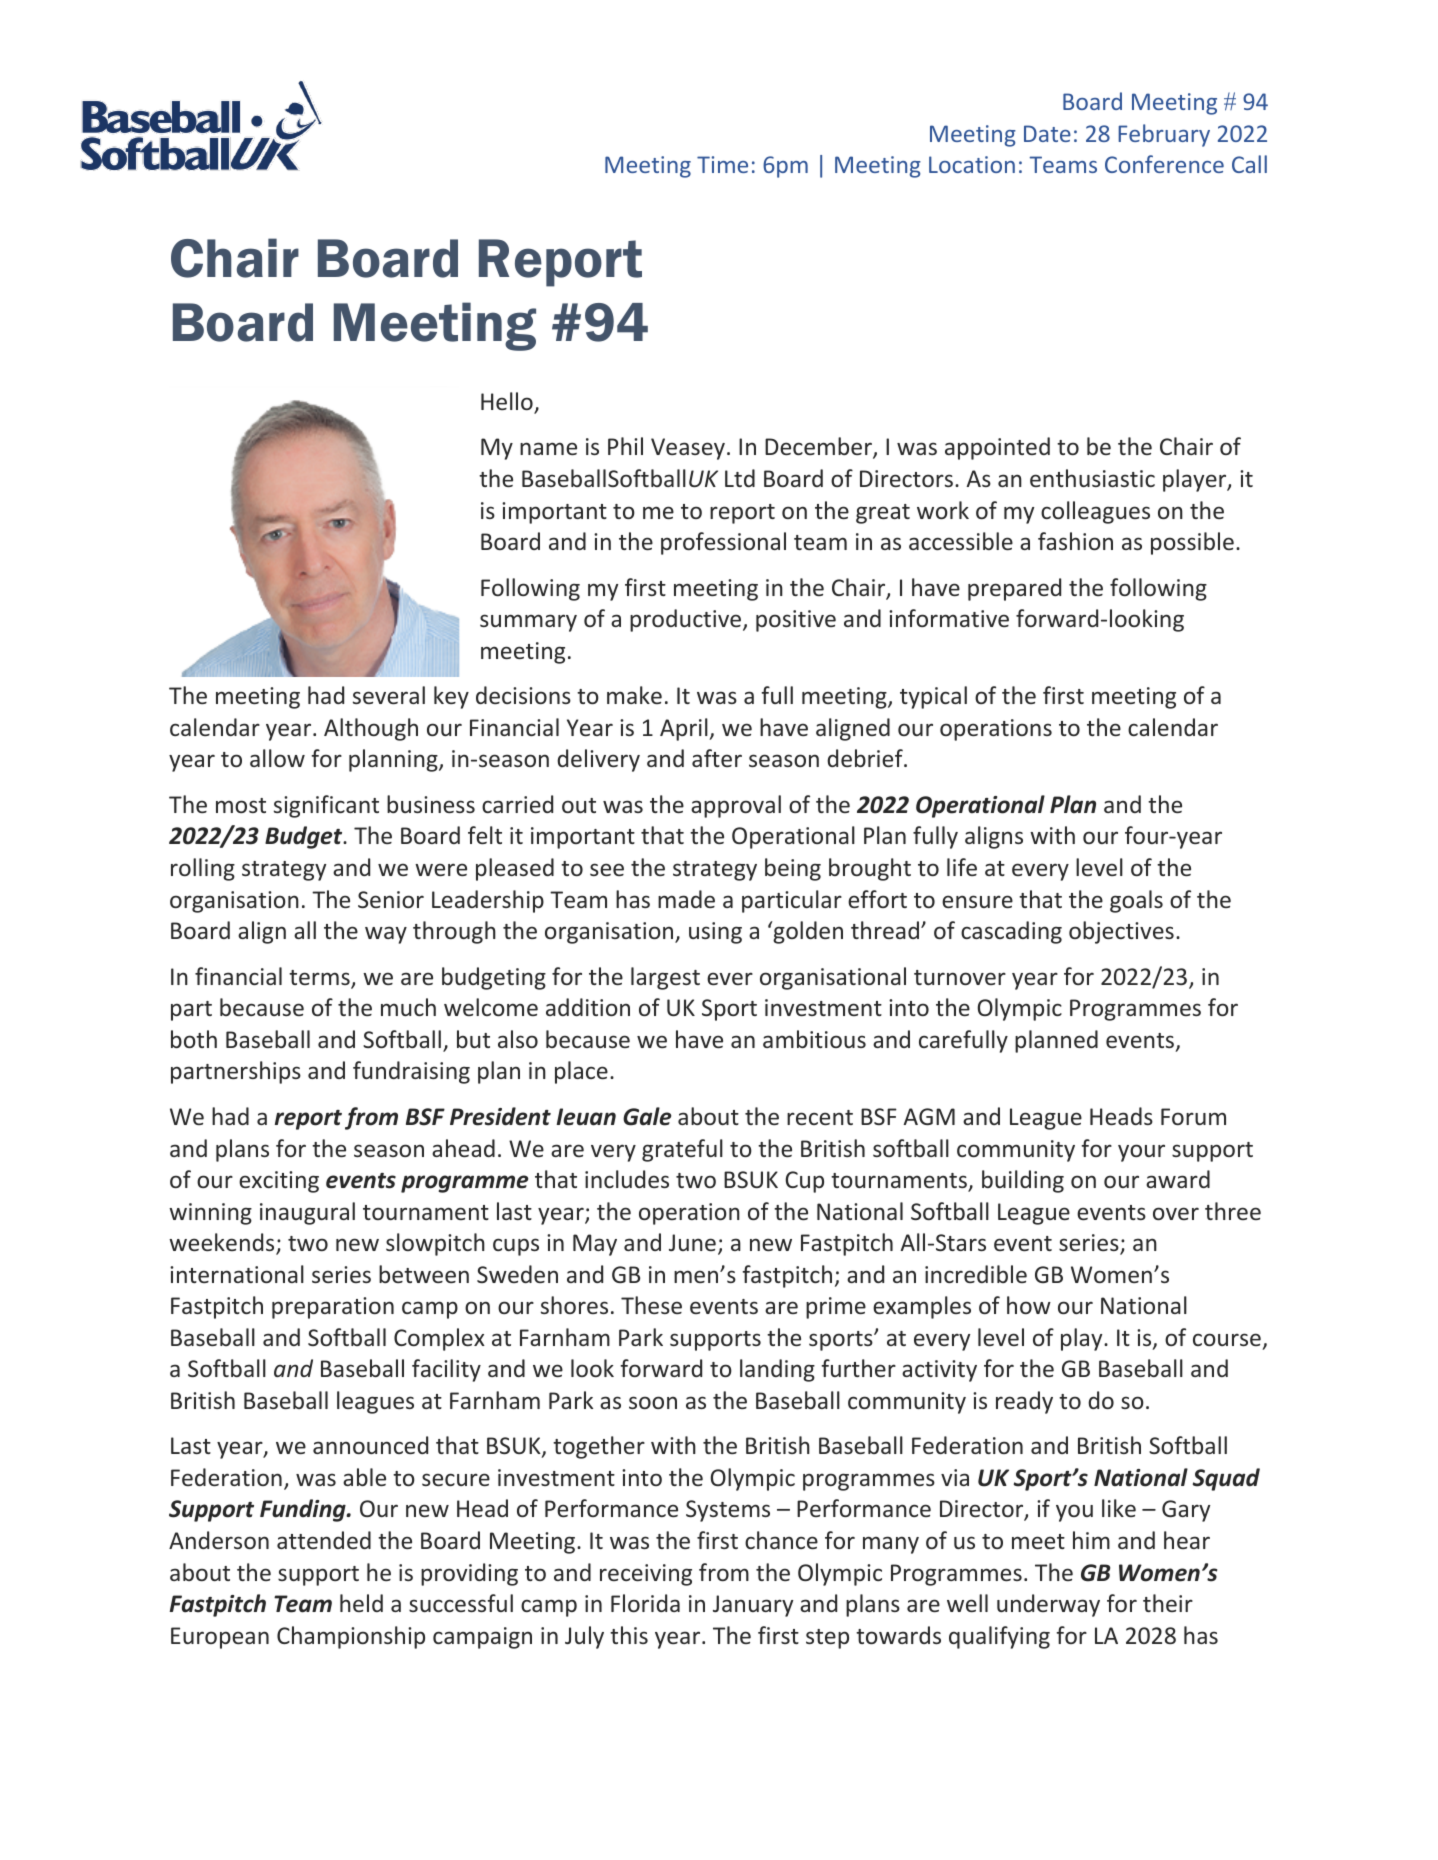 The width and height of the screenshot is (1438, 1860). I want to click on after, so click(717, 758).
